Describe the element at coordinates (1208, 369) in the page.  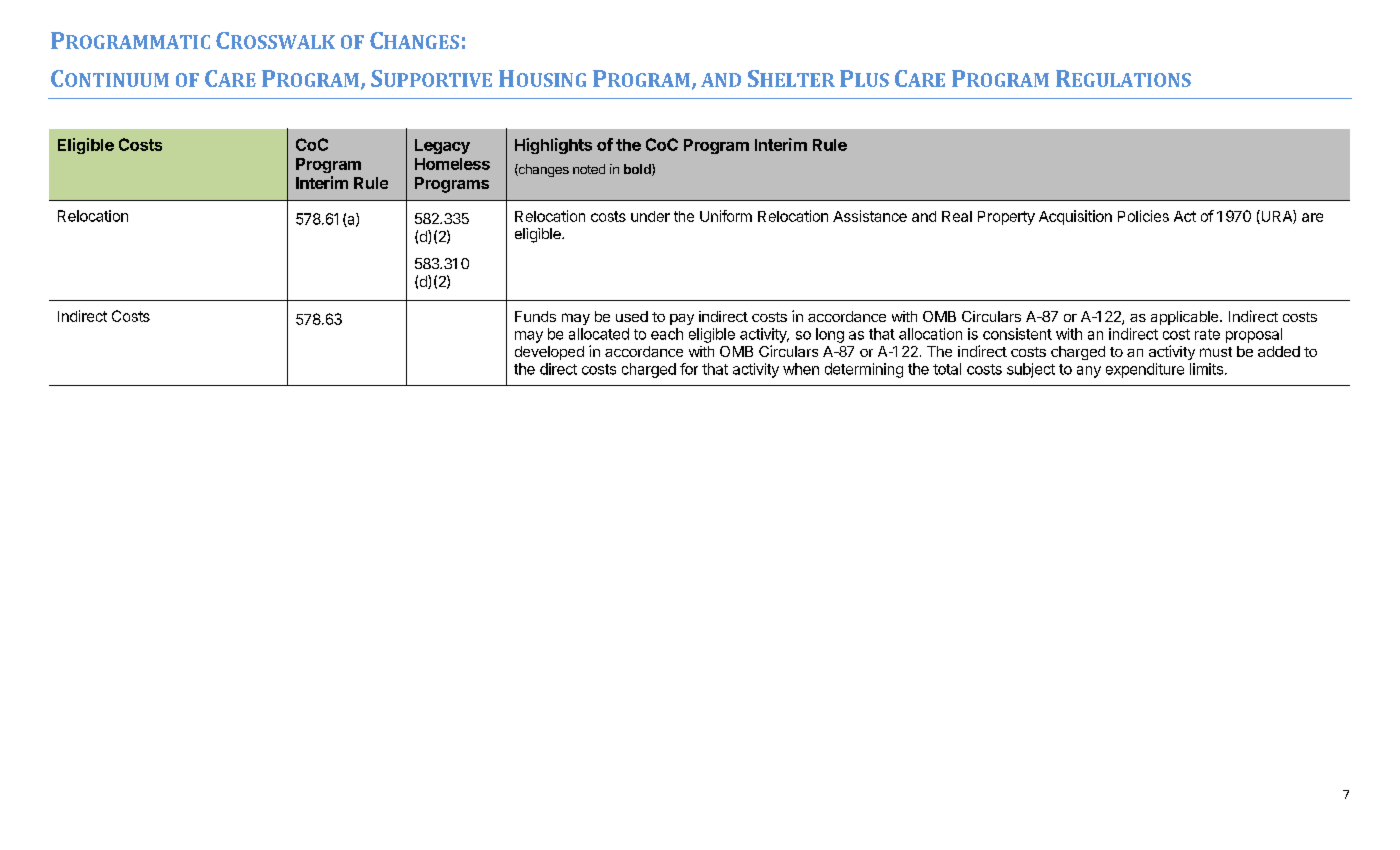
I see `limits` at that location.
